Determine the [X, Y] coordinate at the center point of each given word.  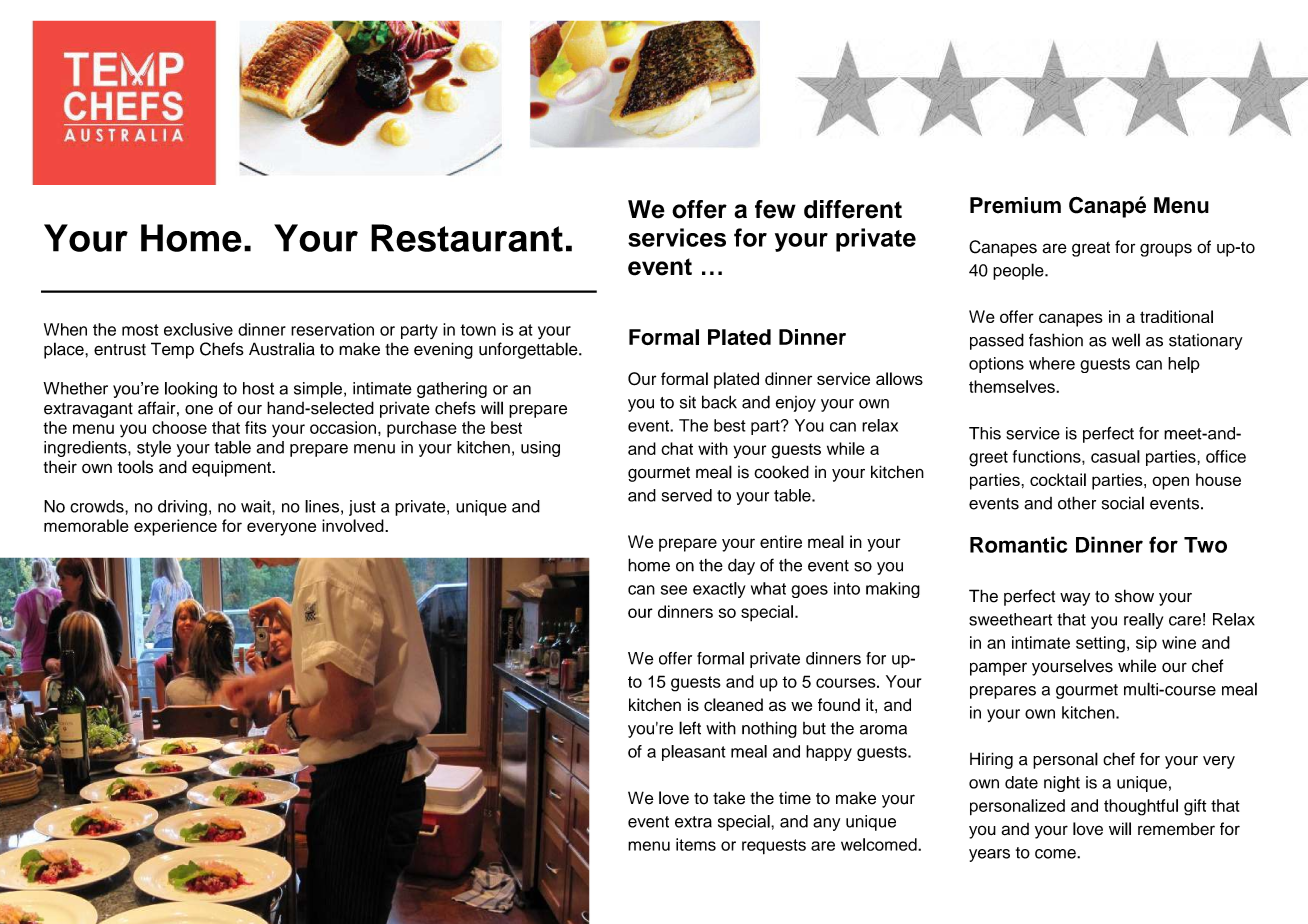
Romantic [1018, 544]
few [775, 209]
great [1091, 249]
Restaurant [467, 238]
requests [774, 847]
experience [175, 527]
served [687, 495]
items [696, 844]
